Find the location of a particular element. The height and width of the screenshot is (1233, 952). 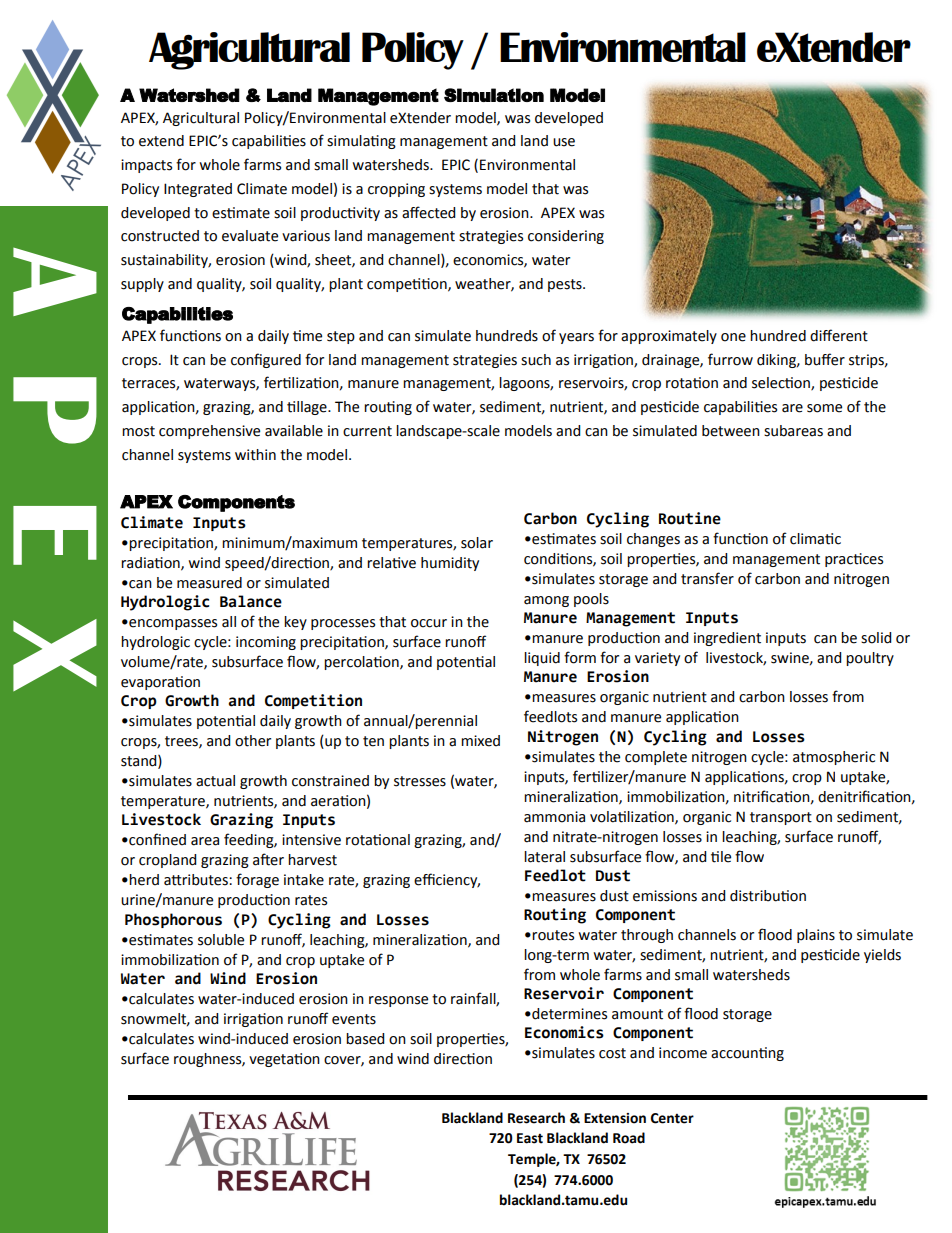

Simulation is located at coordinates (494, 95).
